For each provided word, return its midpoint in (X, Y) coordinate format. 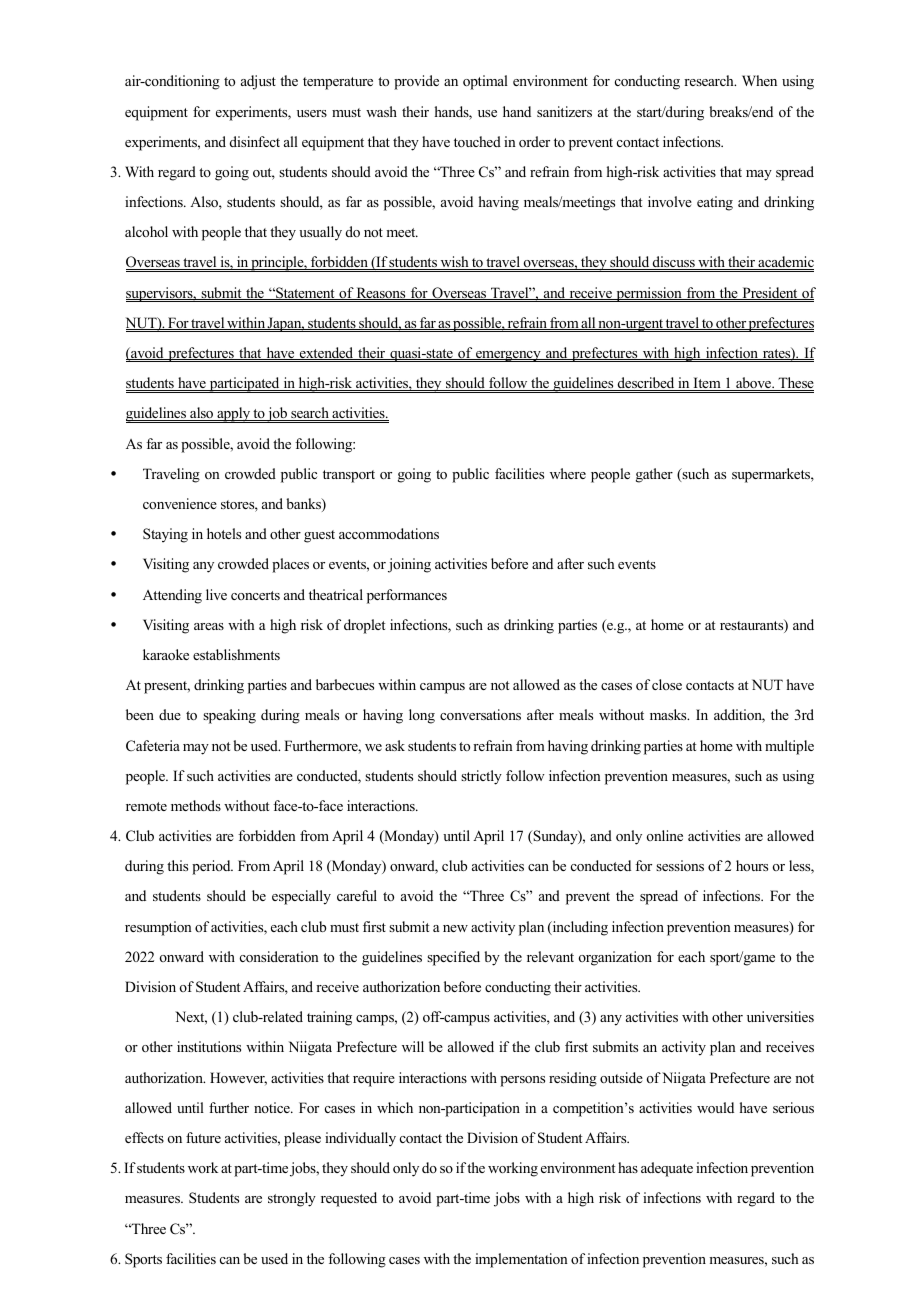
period (212, 867)
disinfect (255, 141)
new (455, 928)
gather (654, 475)
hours (752, 865)
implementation (521, 1260)
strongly (292, 1199)
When (759, 80)
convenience (180, 503)
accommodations (389, 533)
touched (477, 141)
